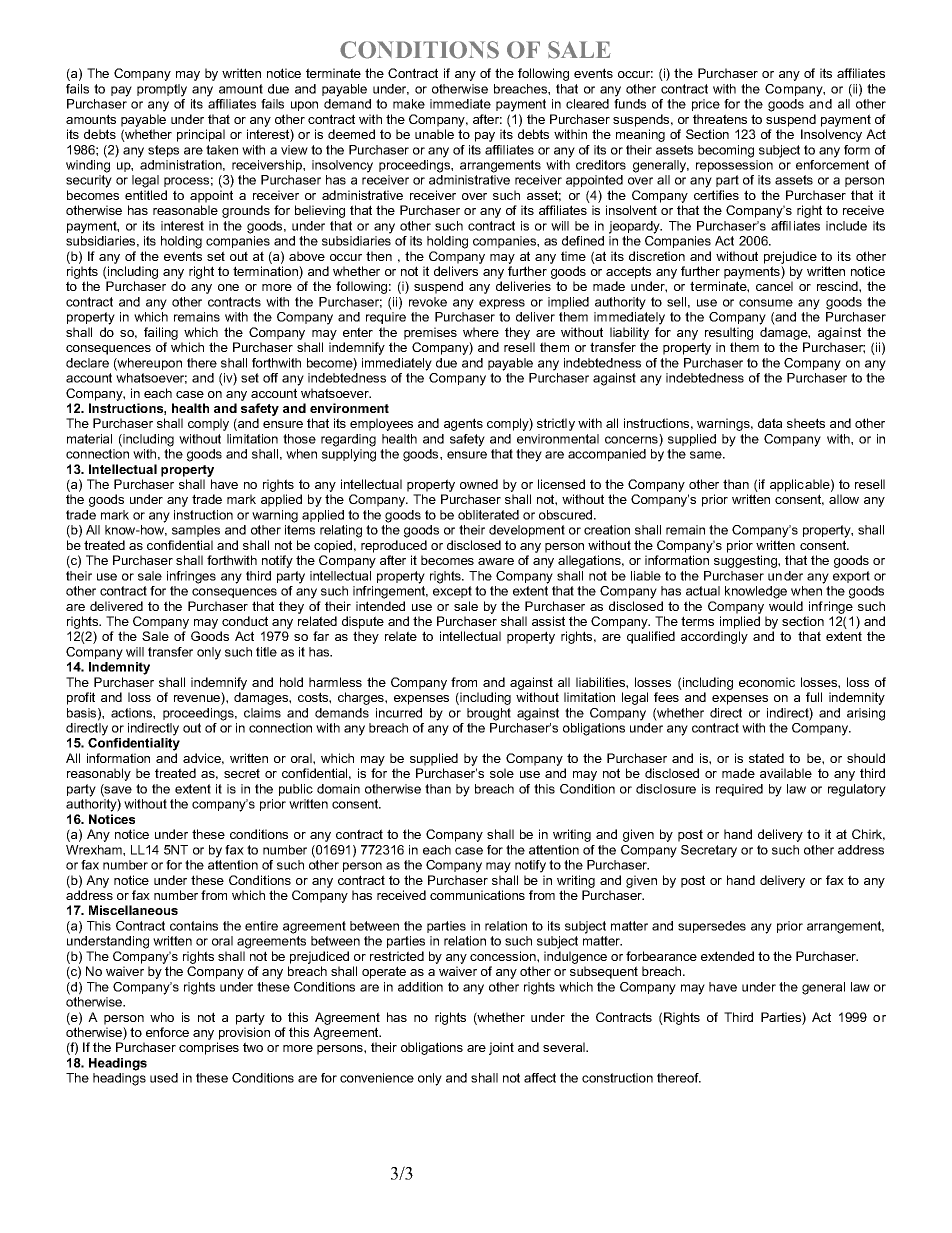  I want to click on comprises, so click(209, 1048).
